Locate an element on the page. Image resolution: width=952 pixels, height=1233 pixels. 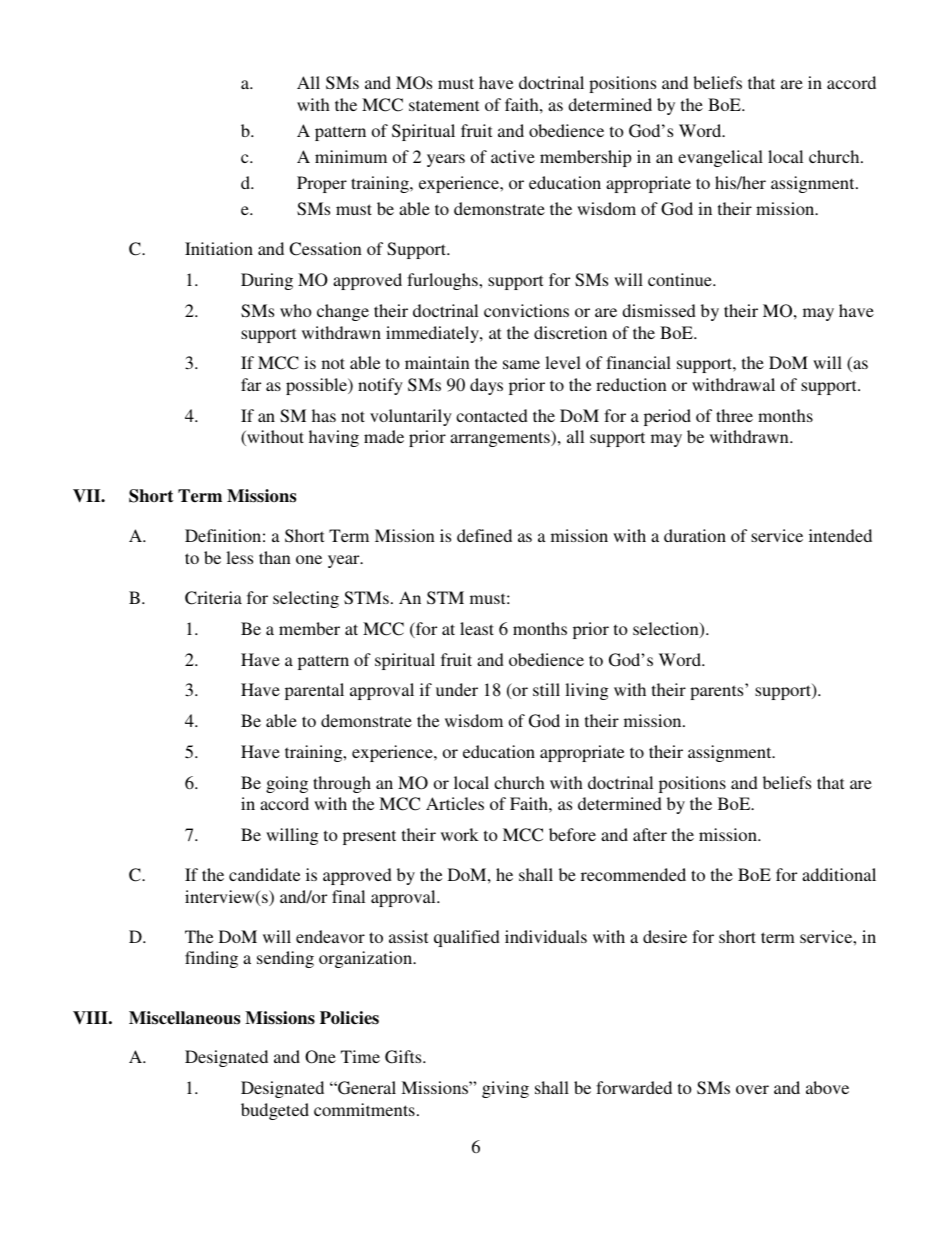
having is located at coordinates (334, 438).
